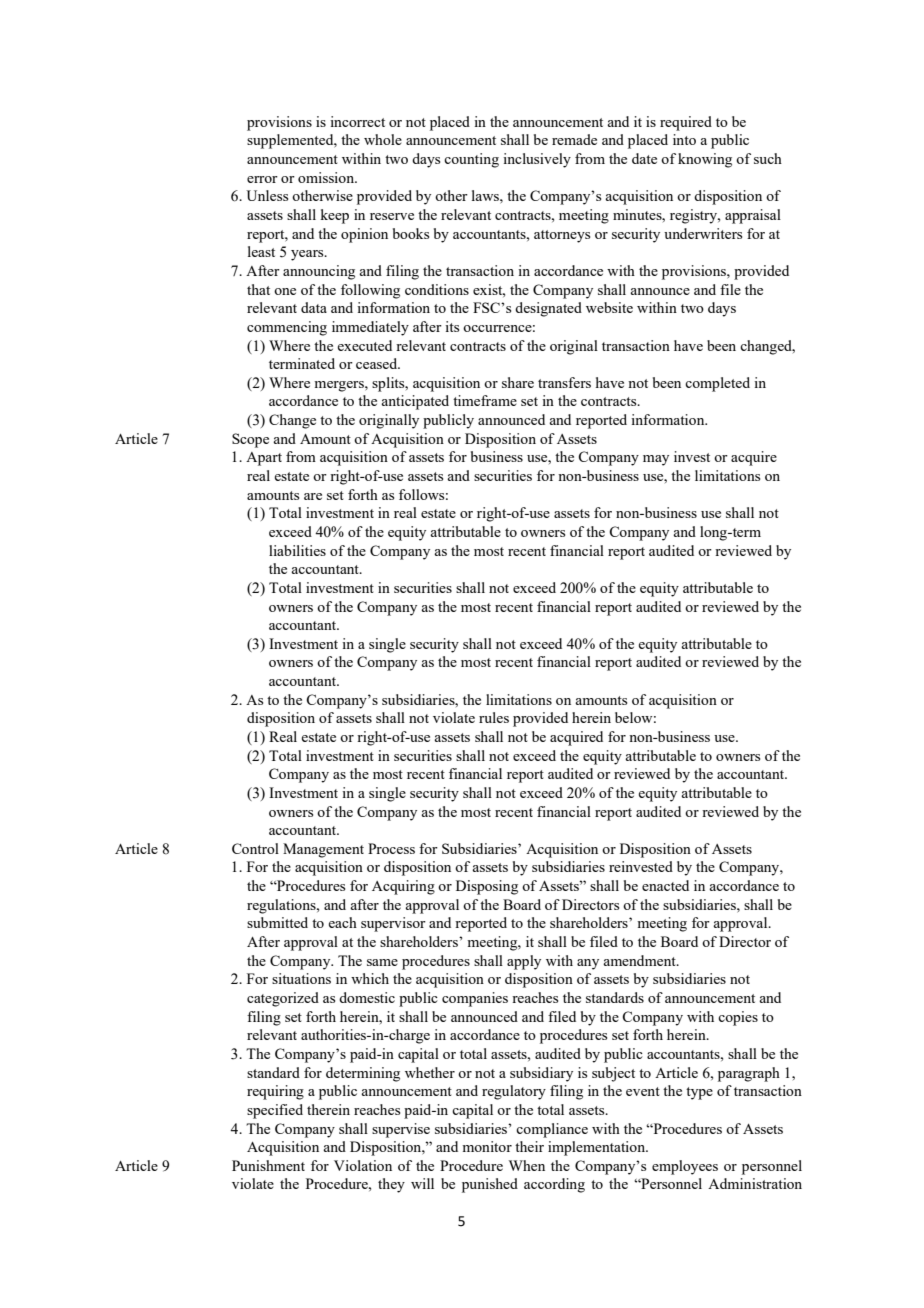 The image size is (924, 1308). Describe the element at coordinates (494, 717) in the page. I see `rules` at that location.
